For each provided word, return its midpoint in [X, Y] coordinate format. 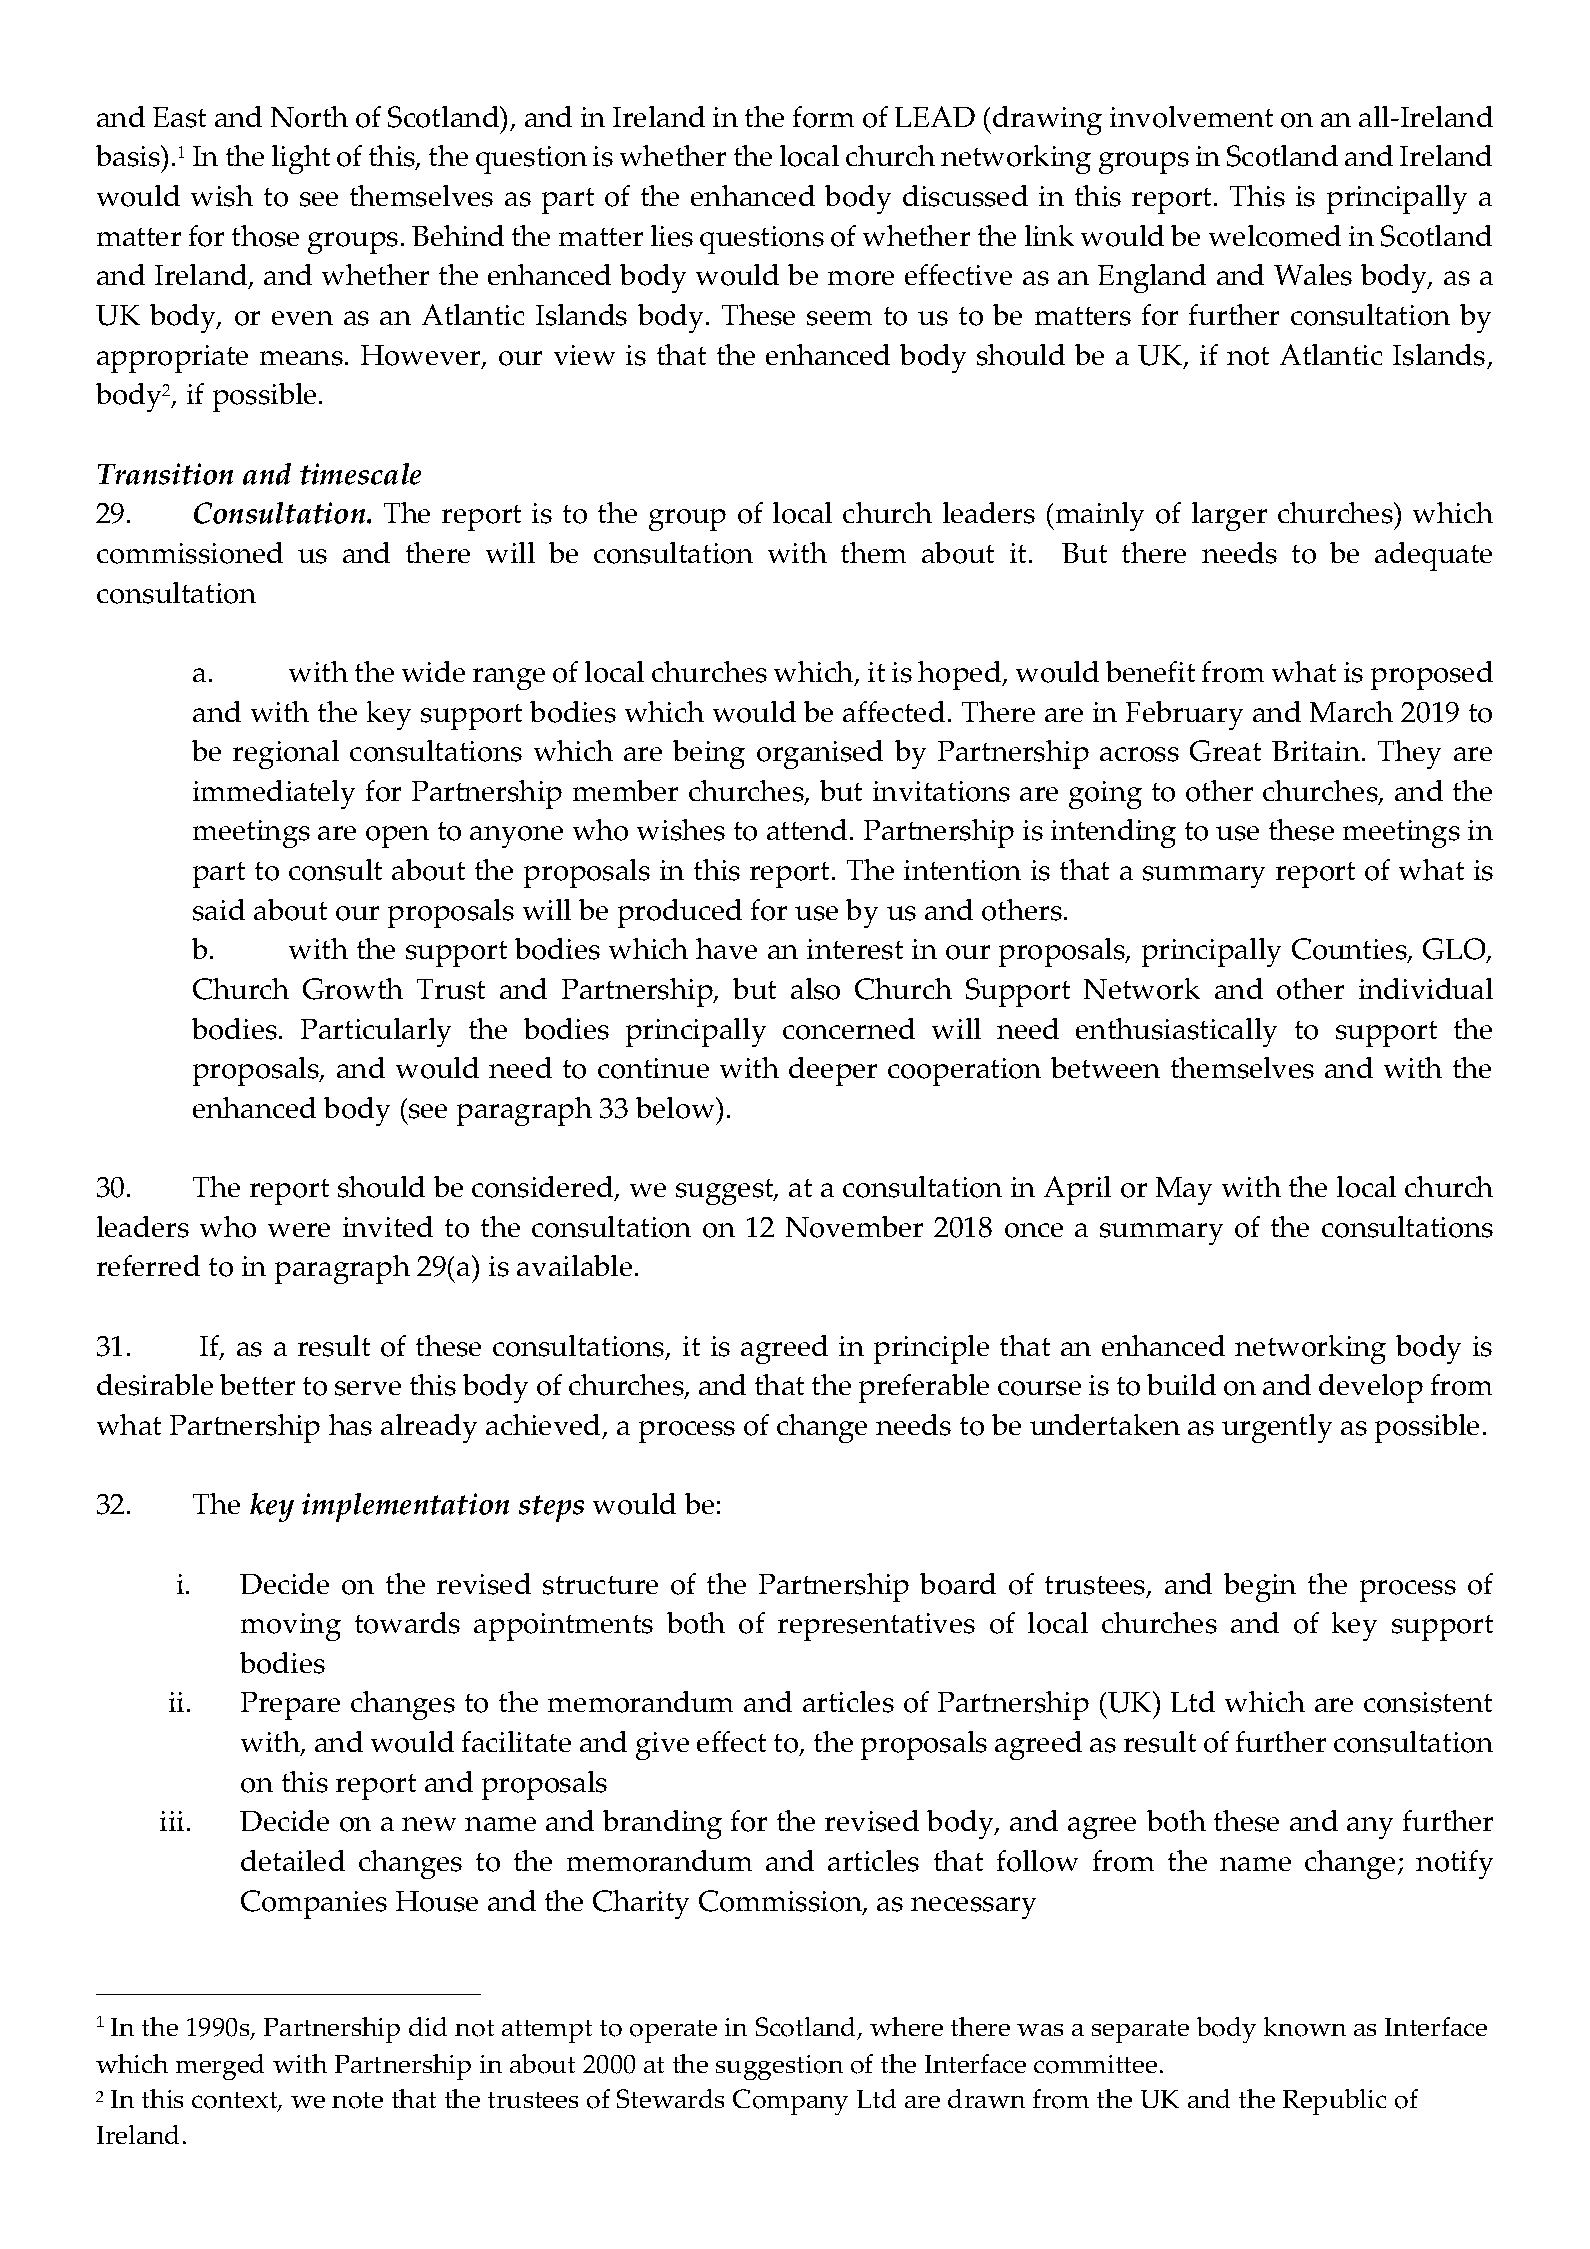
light [301, 159]
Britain [1316, 751]
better [257, 1384]
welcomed [1275, 236]
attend [807, 829]
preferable [924, 1388]
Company [790, 2102]
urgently [1277, 1428]
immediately [274, 794]
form [823, 117]
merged [220, 2067]
